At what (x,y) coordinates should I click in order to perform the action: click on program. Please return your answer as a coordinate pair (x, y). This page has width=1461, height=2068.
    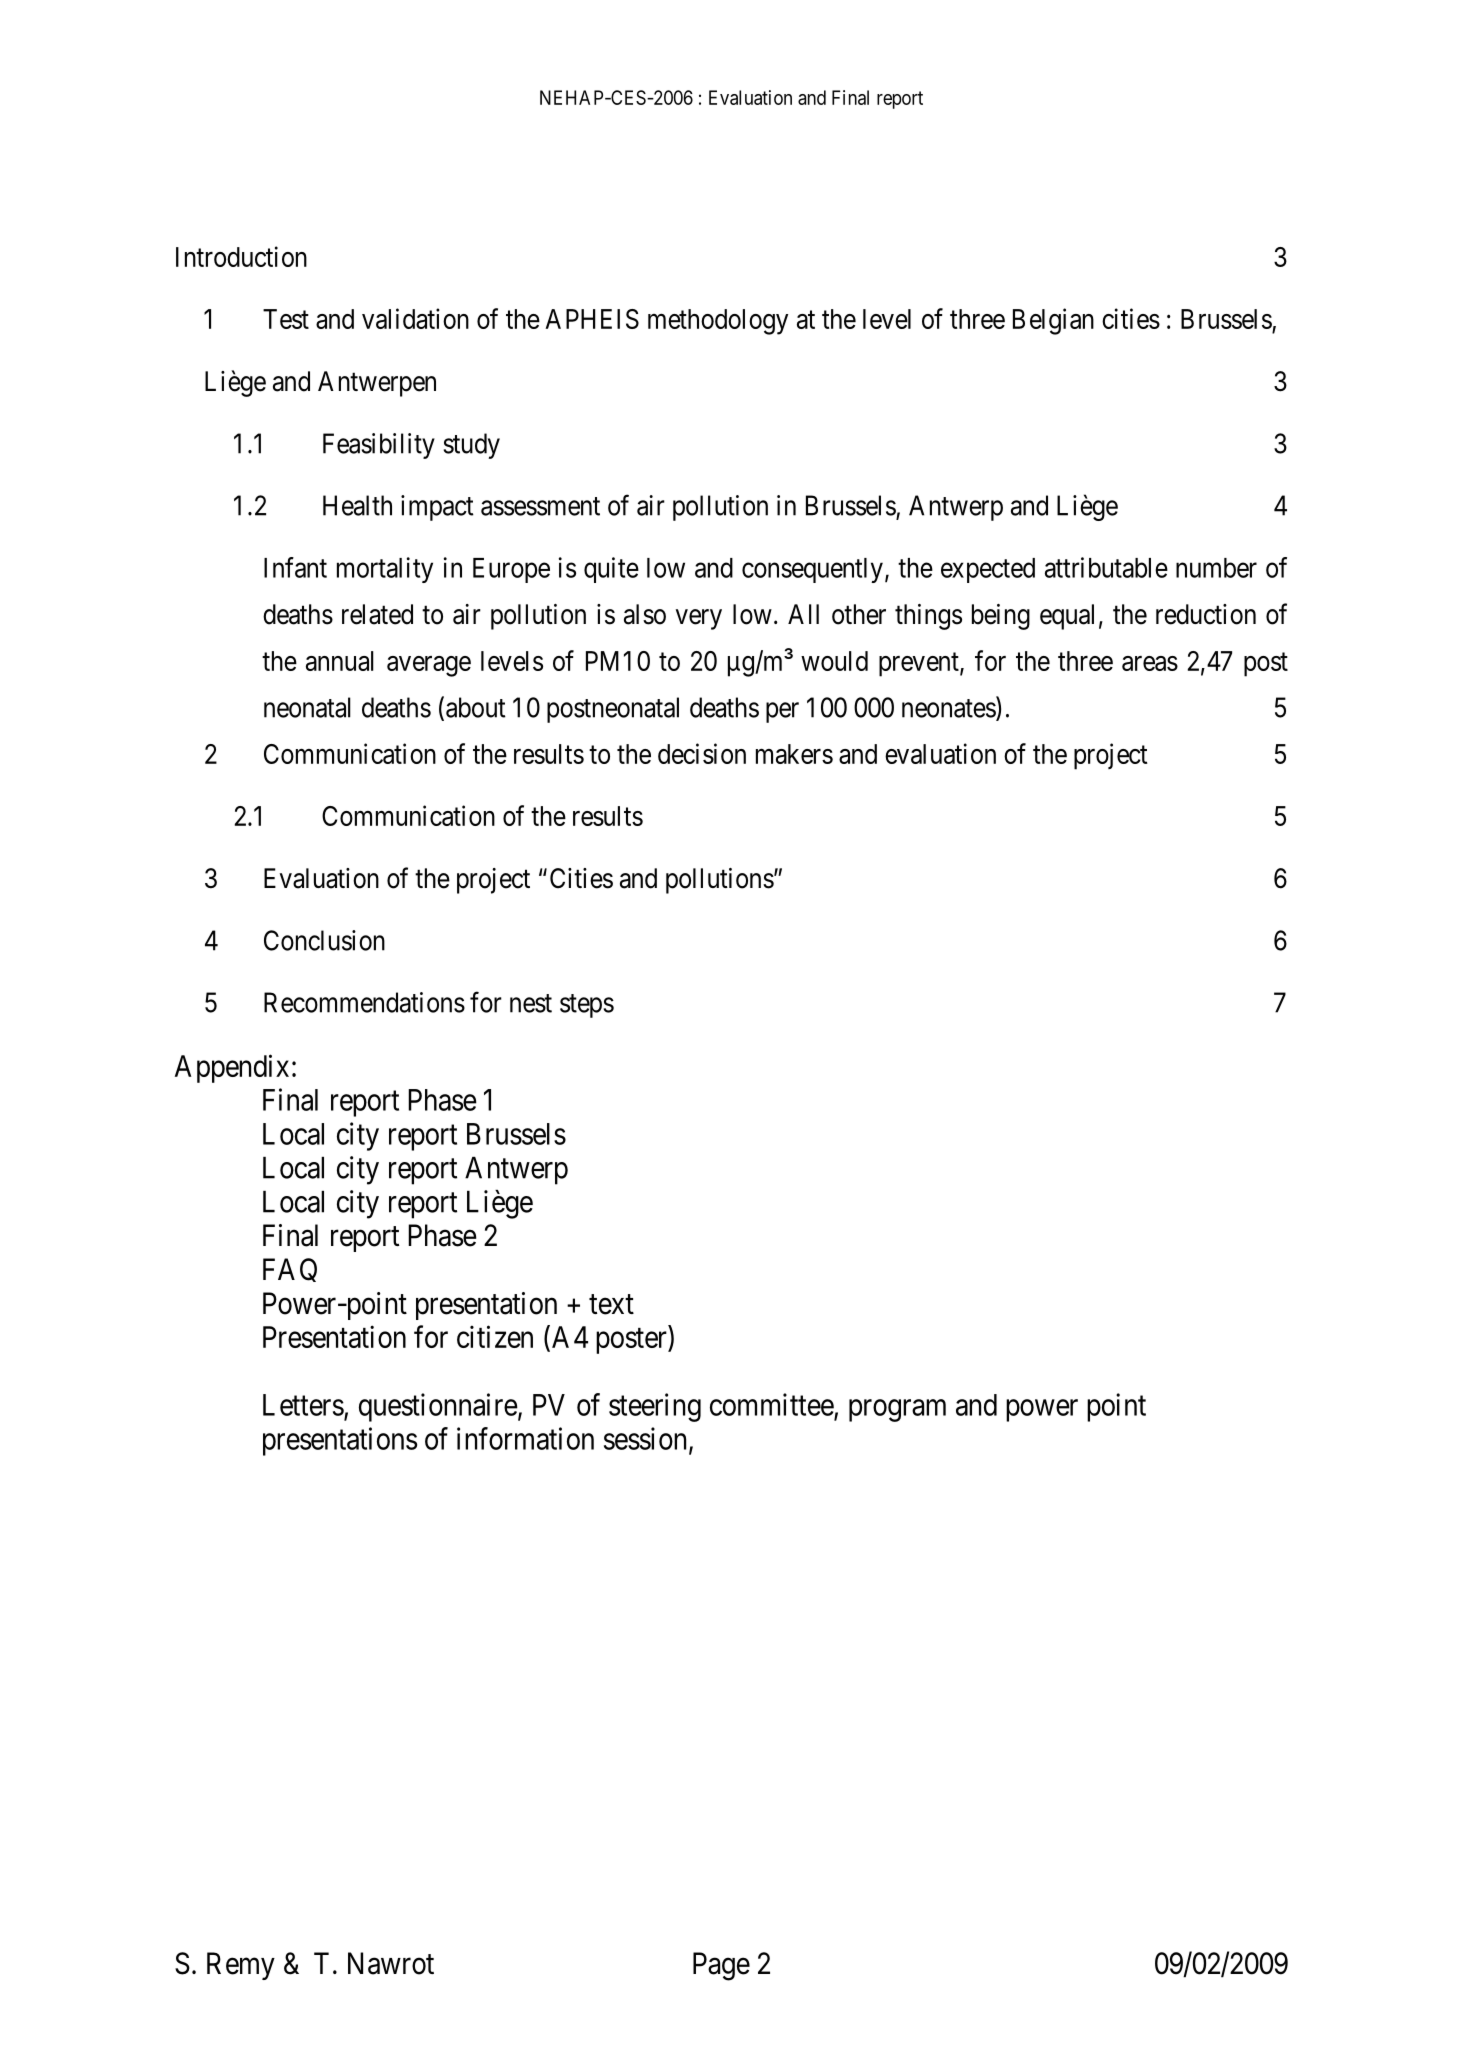
    Looking at the image, I should click on (897, 1411).
